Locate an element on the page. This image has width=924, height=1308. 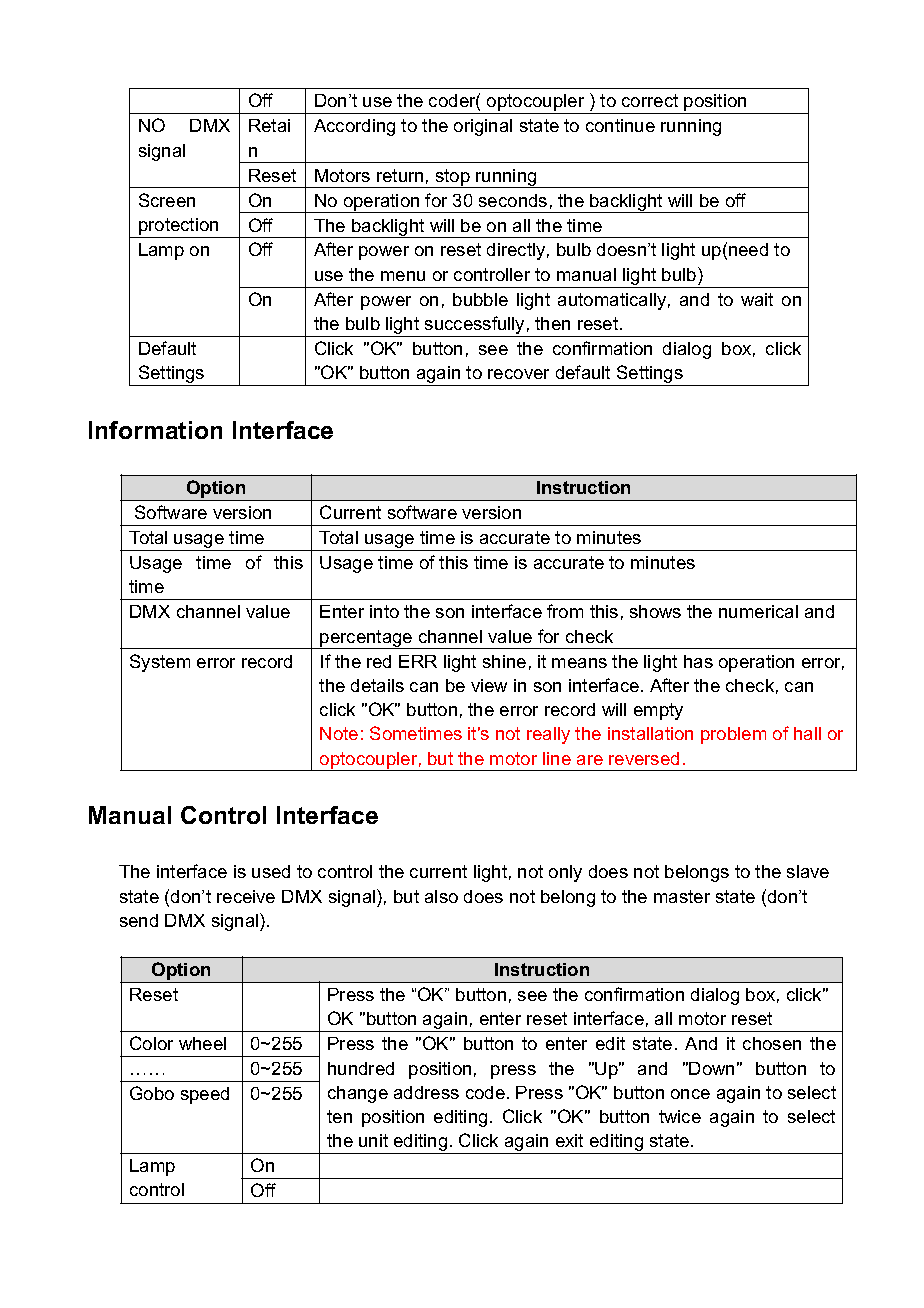
shine is located at coordinates (504, 661).
